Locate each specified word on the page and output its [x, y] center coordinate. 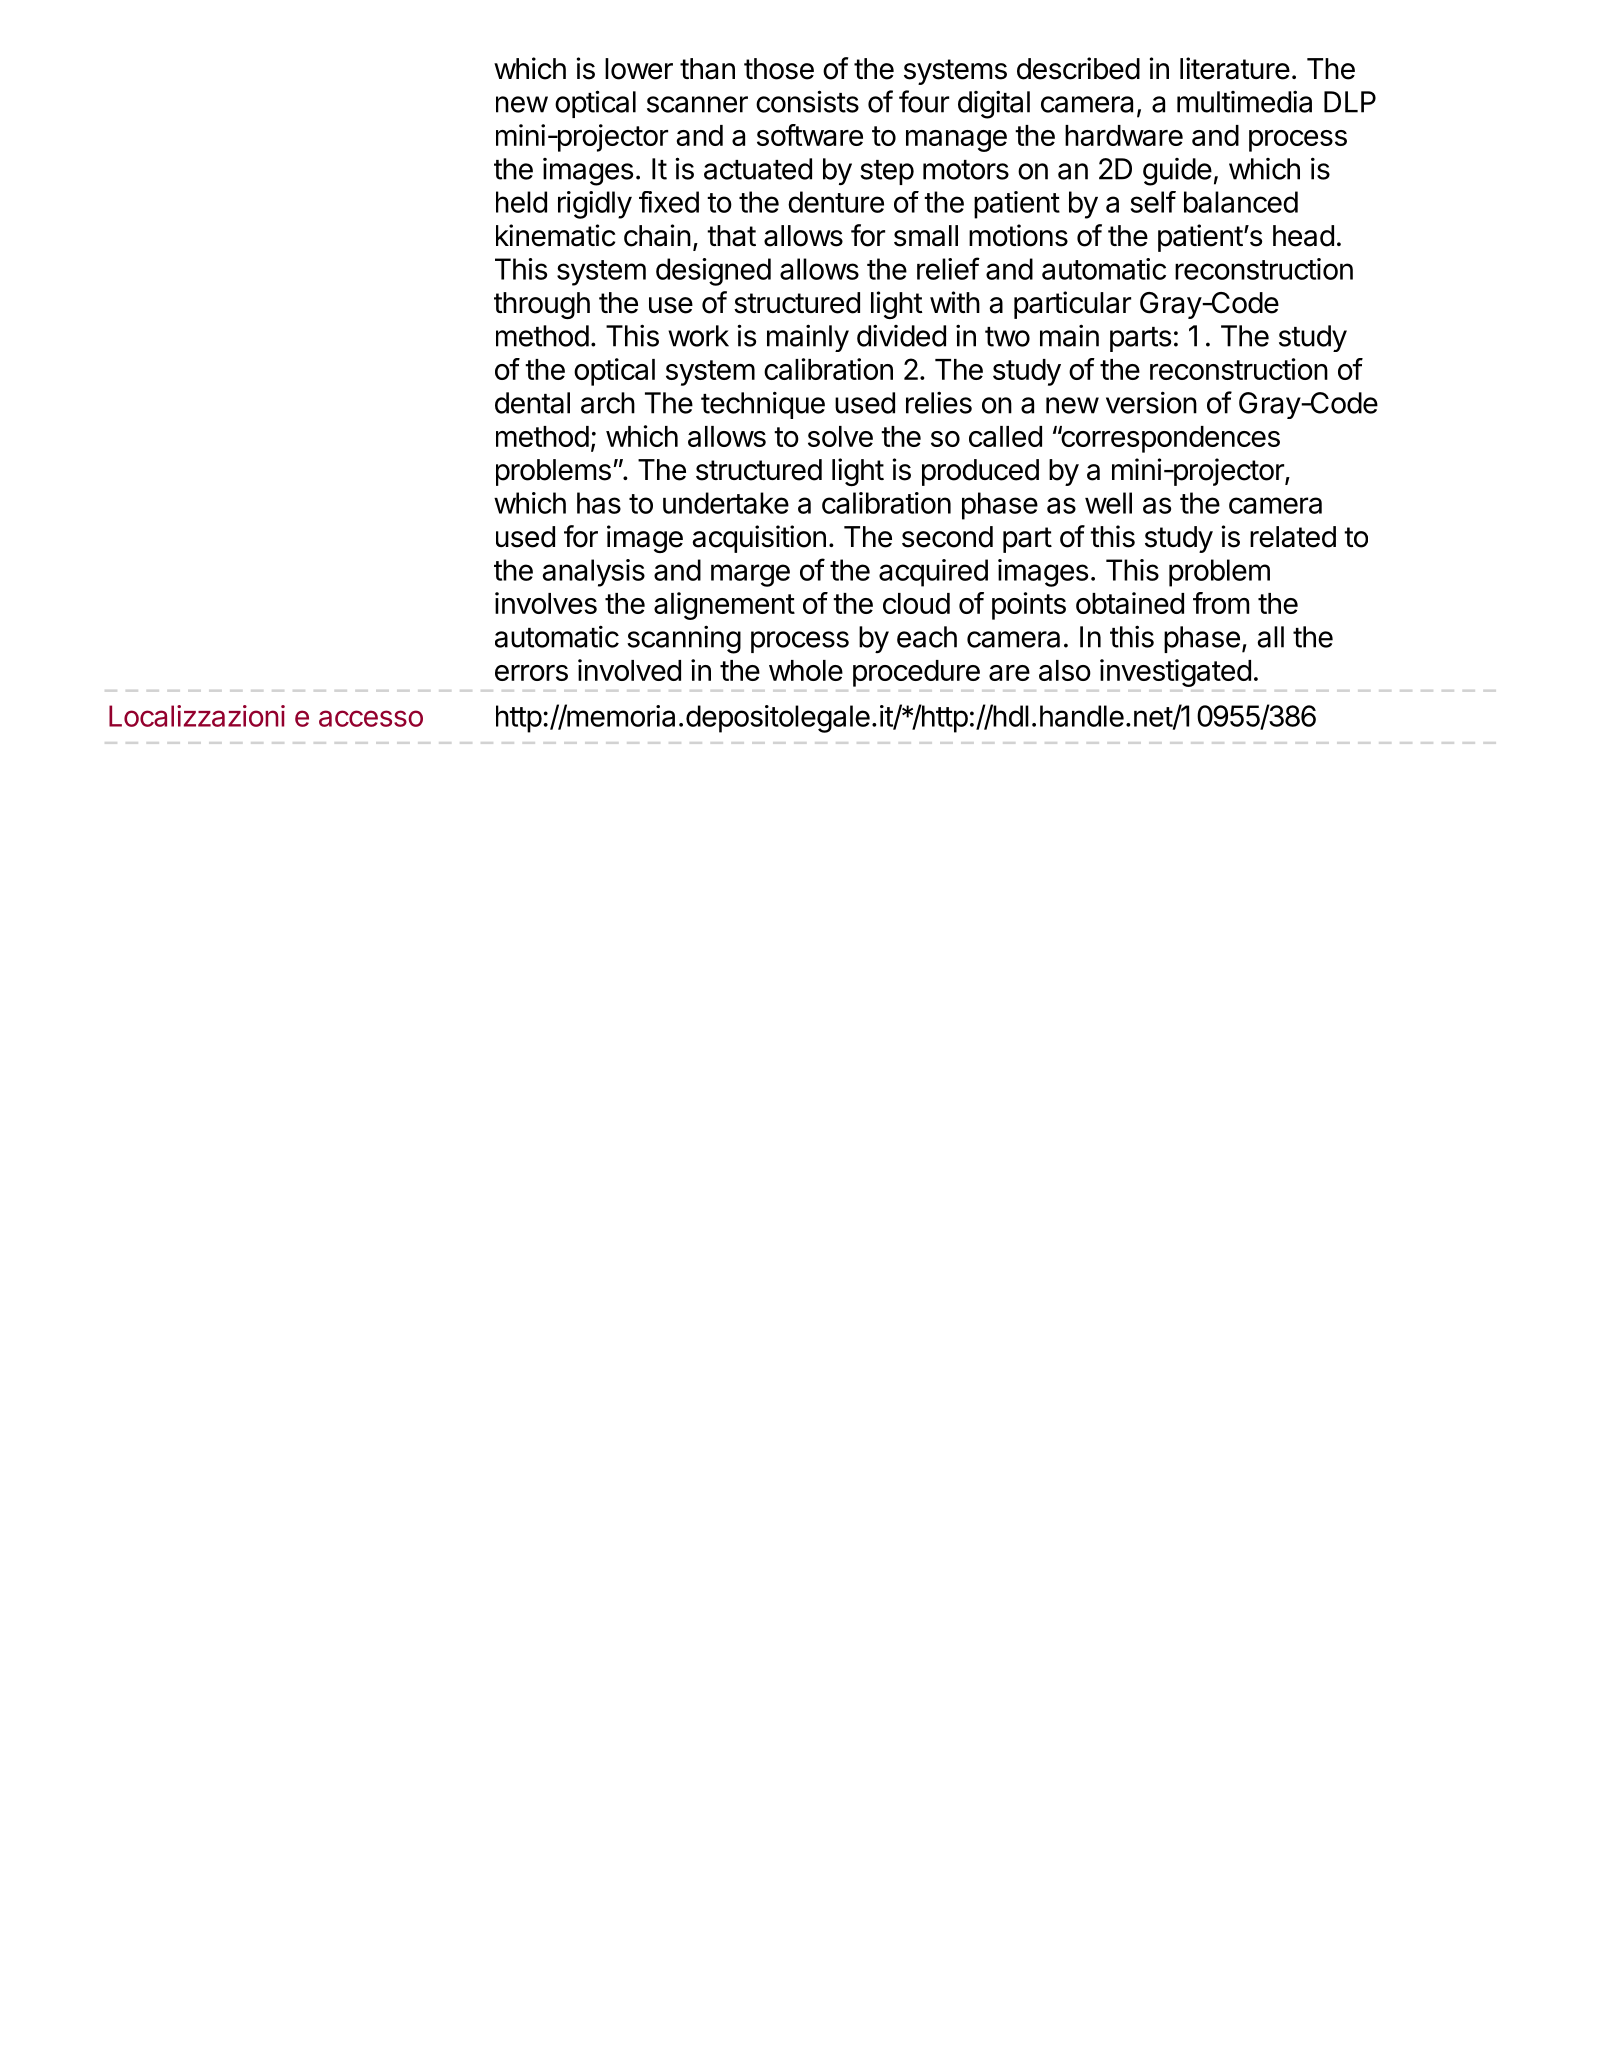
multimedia [1244, 101]
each [927, 637]
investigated [1175, 673]
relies [939, 402]
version [1151, 402]
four [924, 101]
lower [639, 69]
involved [629, 670]
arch [608, 403]
